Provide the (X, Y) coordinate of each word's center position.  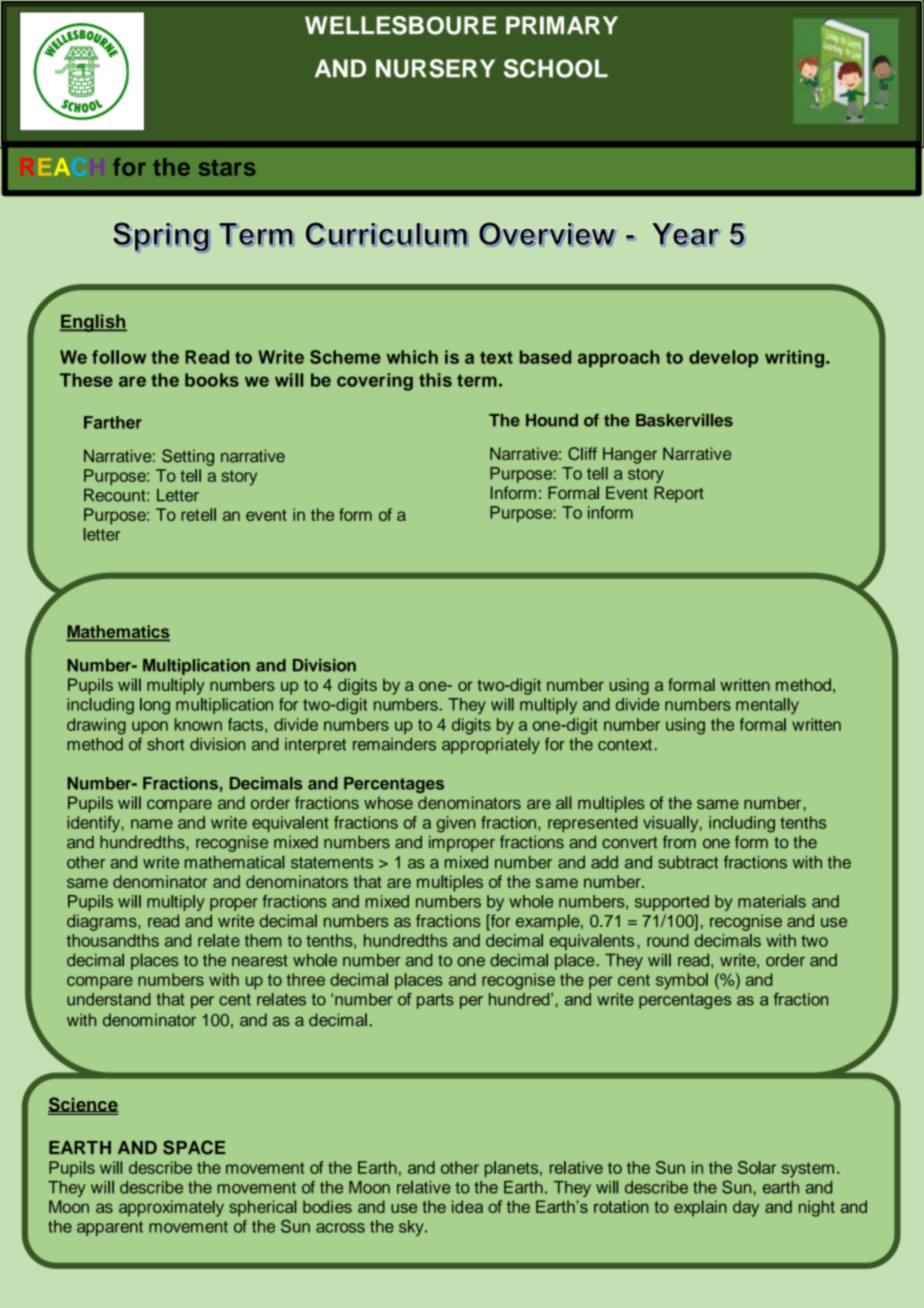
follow (119, 357)
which (412, 357)
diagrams (103, 922)
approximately (171, 1208)
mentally (767, 706)
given (456, 824)
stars (227, 167)
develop (723, 359)
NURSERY (435, 68)
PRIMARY (562, 25)
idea (467, 1206)
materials (772, 901)
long (155, 706)
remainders (394, 744)
